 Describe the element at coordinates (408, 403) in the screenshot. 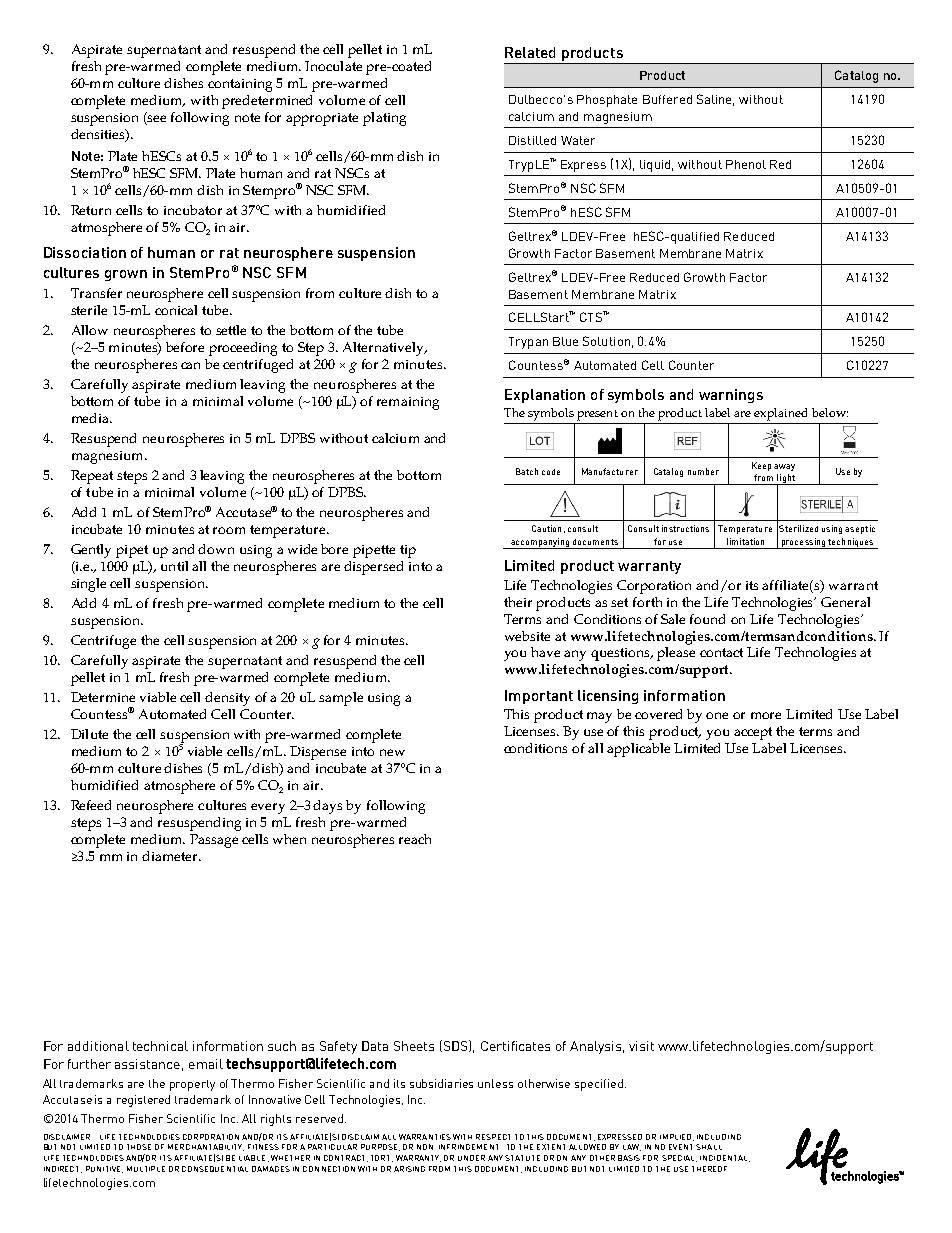

I see `remaining` at that location.
